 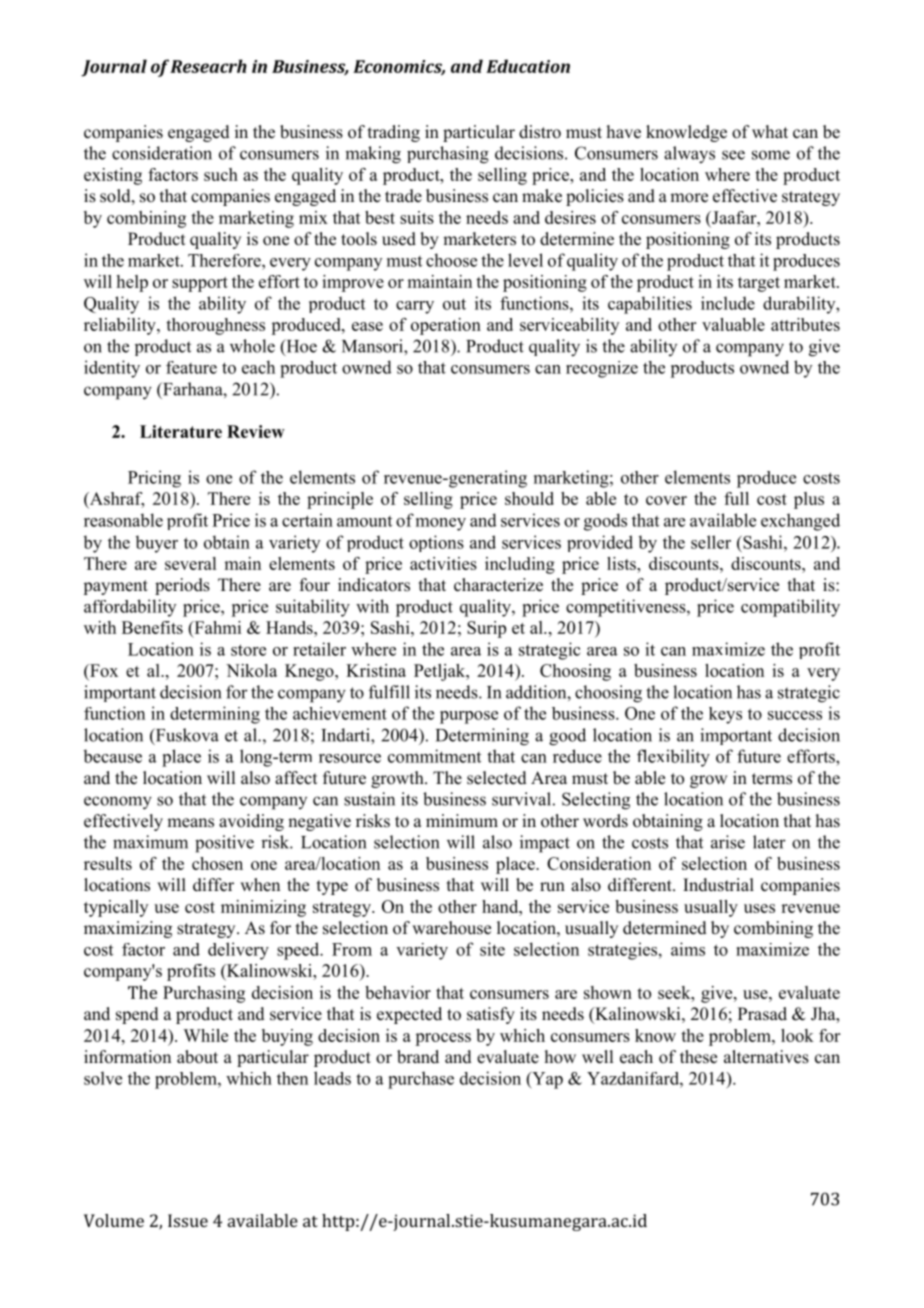 What do you see at coordinates (190, 823) in the screenshot?
I see `means` at bounding box center [190, 823].
